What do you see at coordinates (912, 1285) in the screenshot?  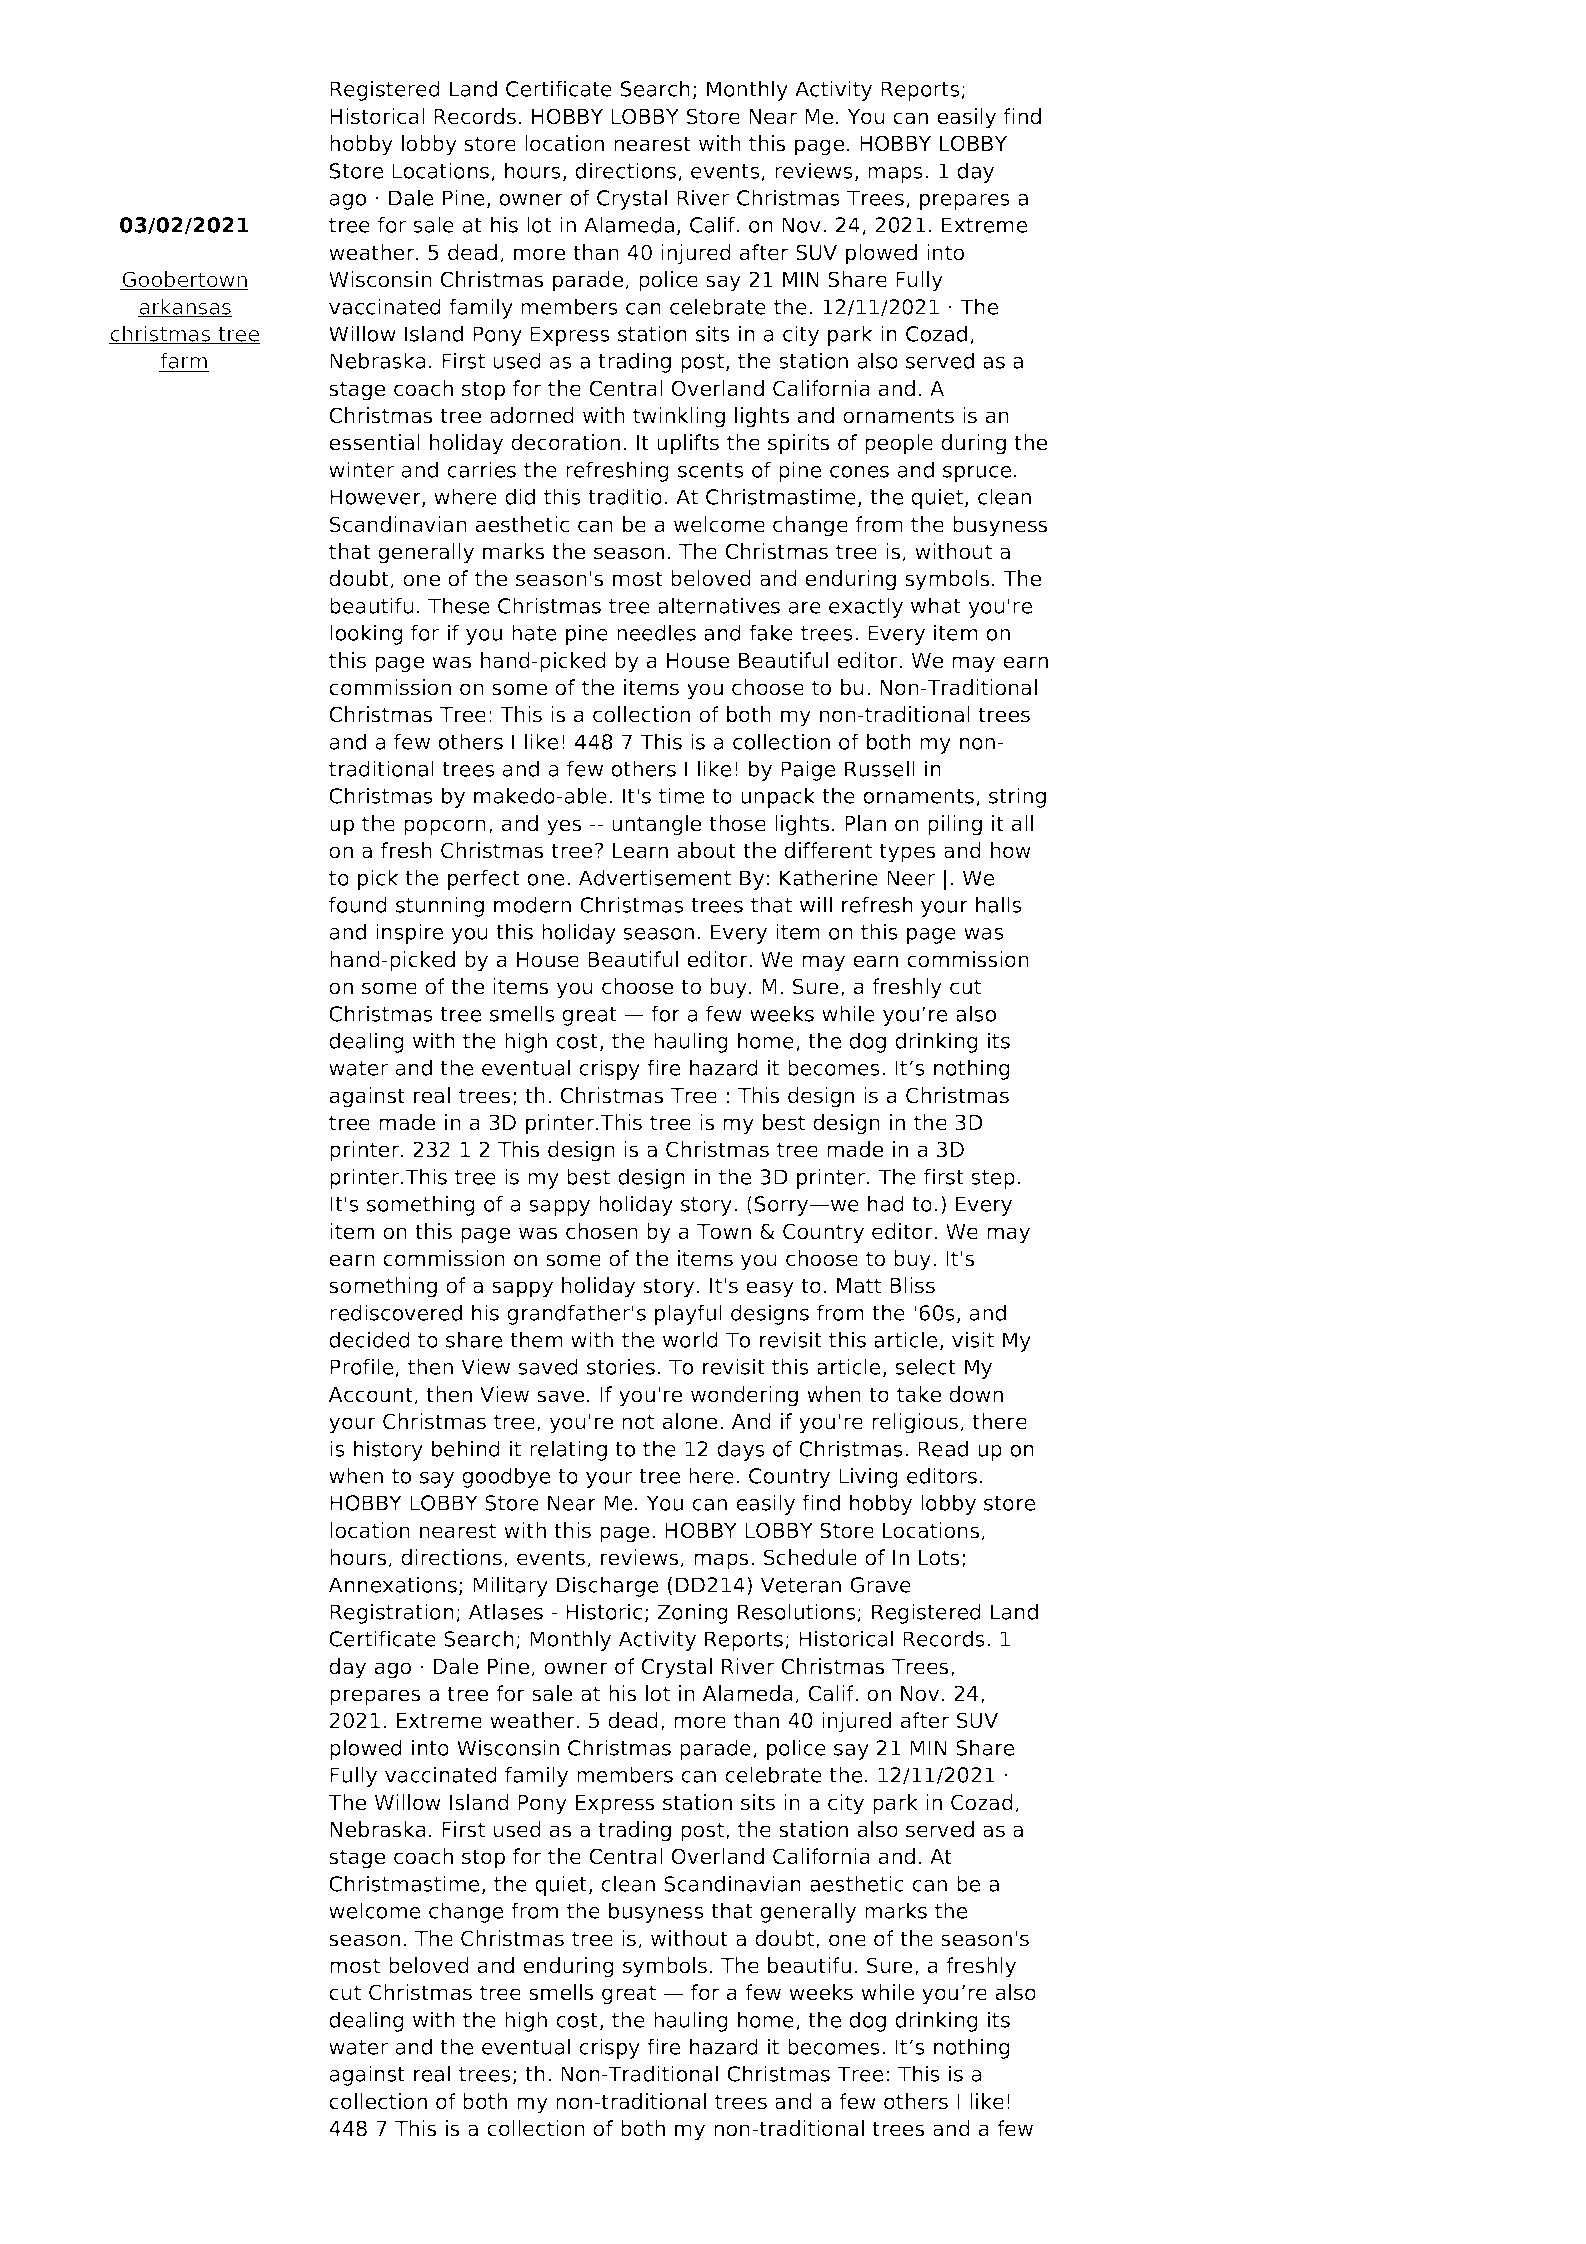 I see `Bliss` at bounding box center [912, 1285].
